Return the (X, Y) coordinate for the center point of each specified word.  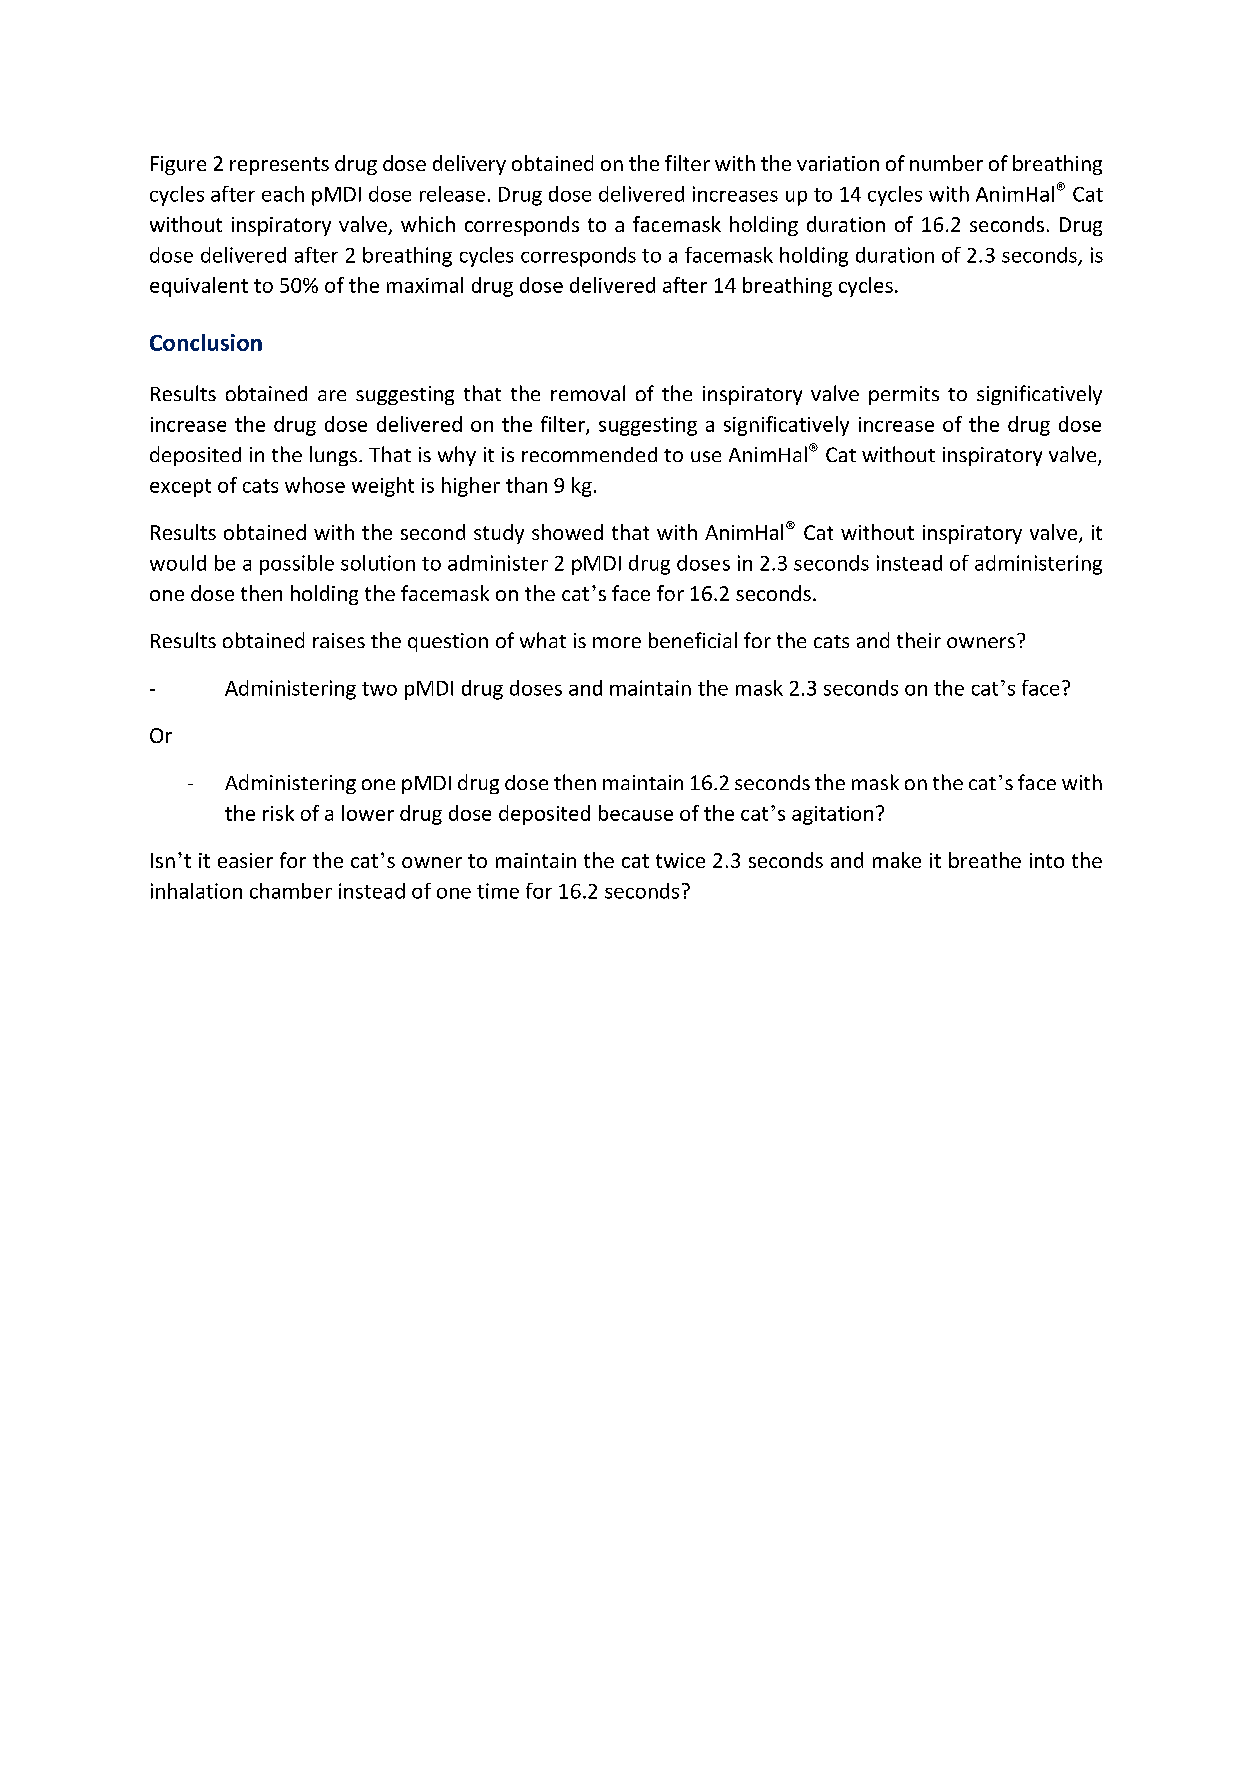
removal (588, 393)
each (283, 194)
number (946, 163)
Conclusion (206, 342)
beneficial (693, 640)
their (919, 640)
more (617, 642)
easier (245, 860)
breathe (985, 860)
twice (680, 860)
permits (904, 395)
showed (567, 532)
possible (297, 565)
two (379, 689)
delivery (469, 165)
